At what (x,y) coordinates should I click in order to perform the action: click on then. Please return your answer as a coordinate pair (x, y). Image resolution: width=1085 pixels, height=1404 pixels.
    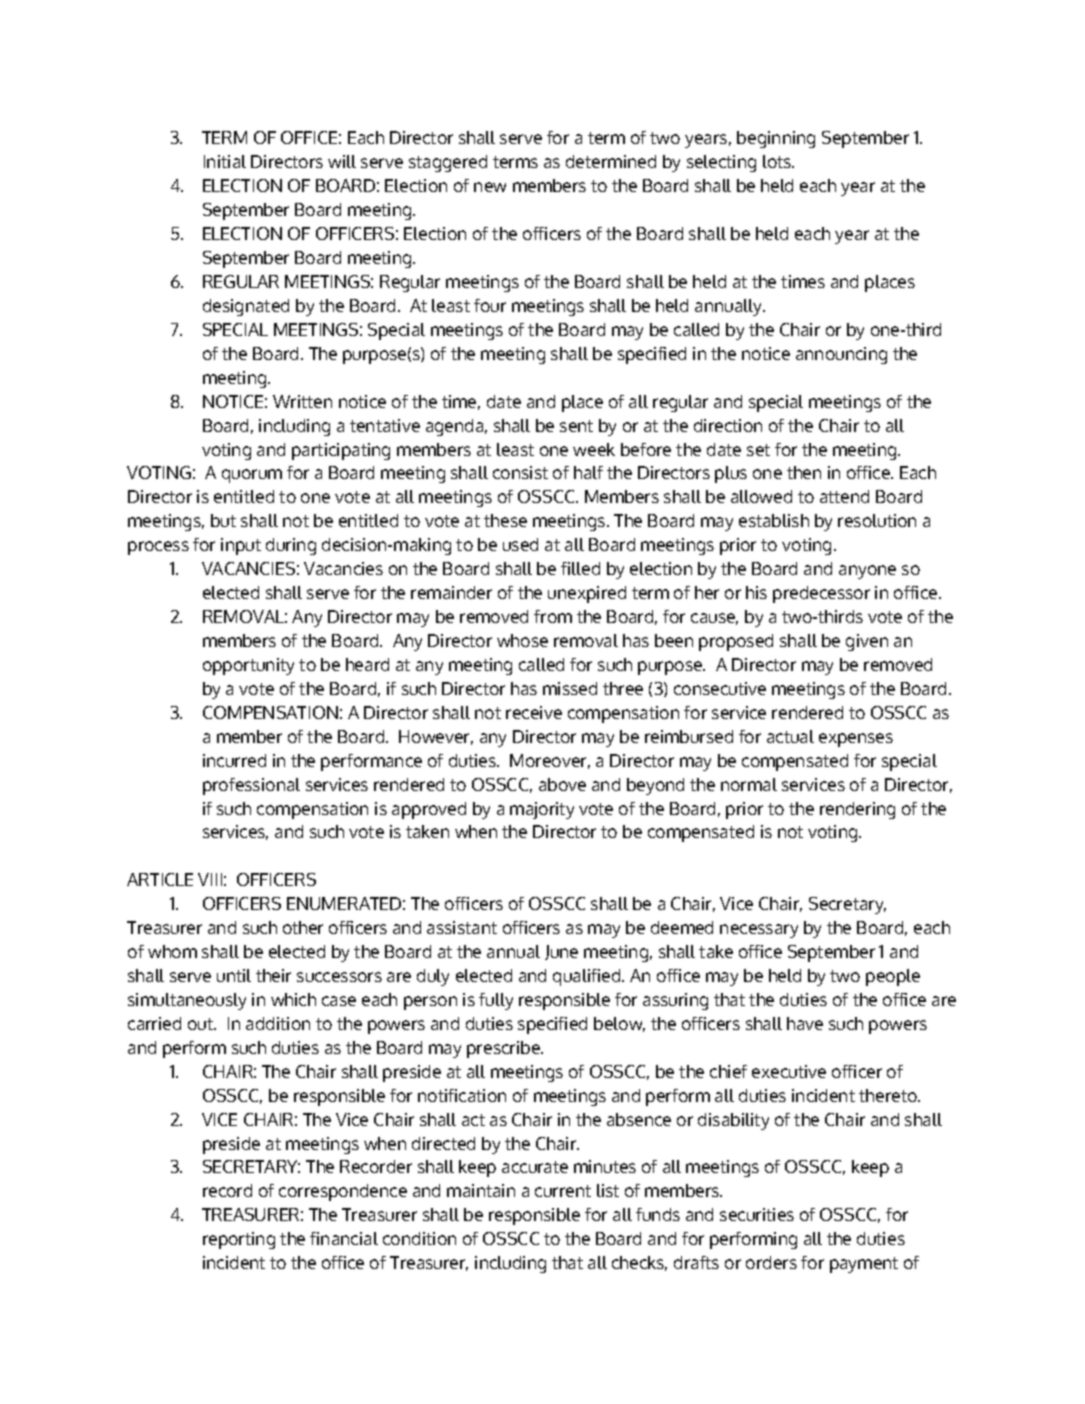
    Looking at the image, I should click on (804, 472).
